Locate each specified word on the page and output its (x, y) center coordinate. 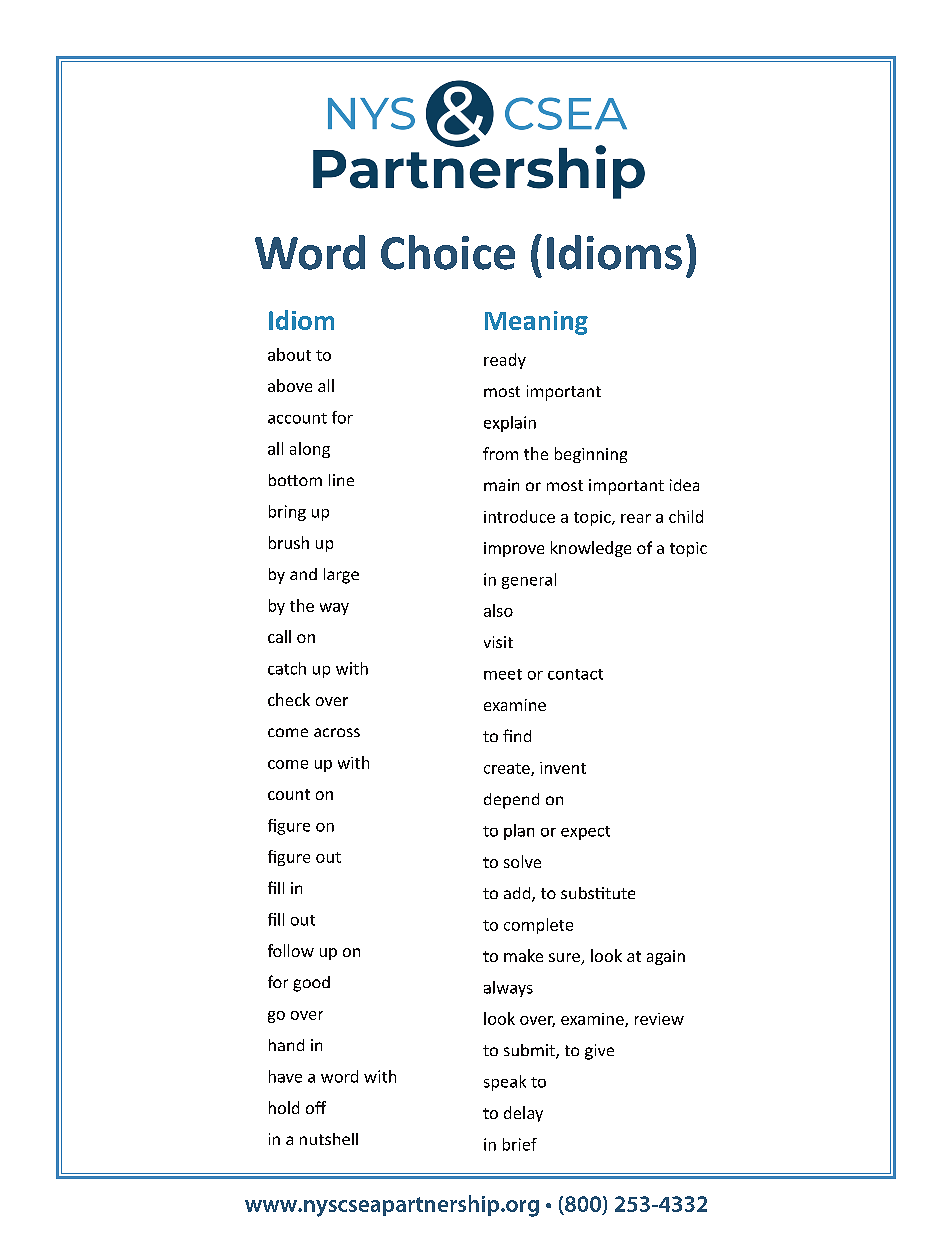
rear (636, 518)
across (337, 732)
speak (505, 1083)
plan (519, 832)
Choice (448, 252)
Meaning (536, 323)
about (289, 354)
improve (514, 549)
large (341, 576)
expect (585, 833)
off (316, 1107)
